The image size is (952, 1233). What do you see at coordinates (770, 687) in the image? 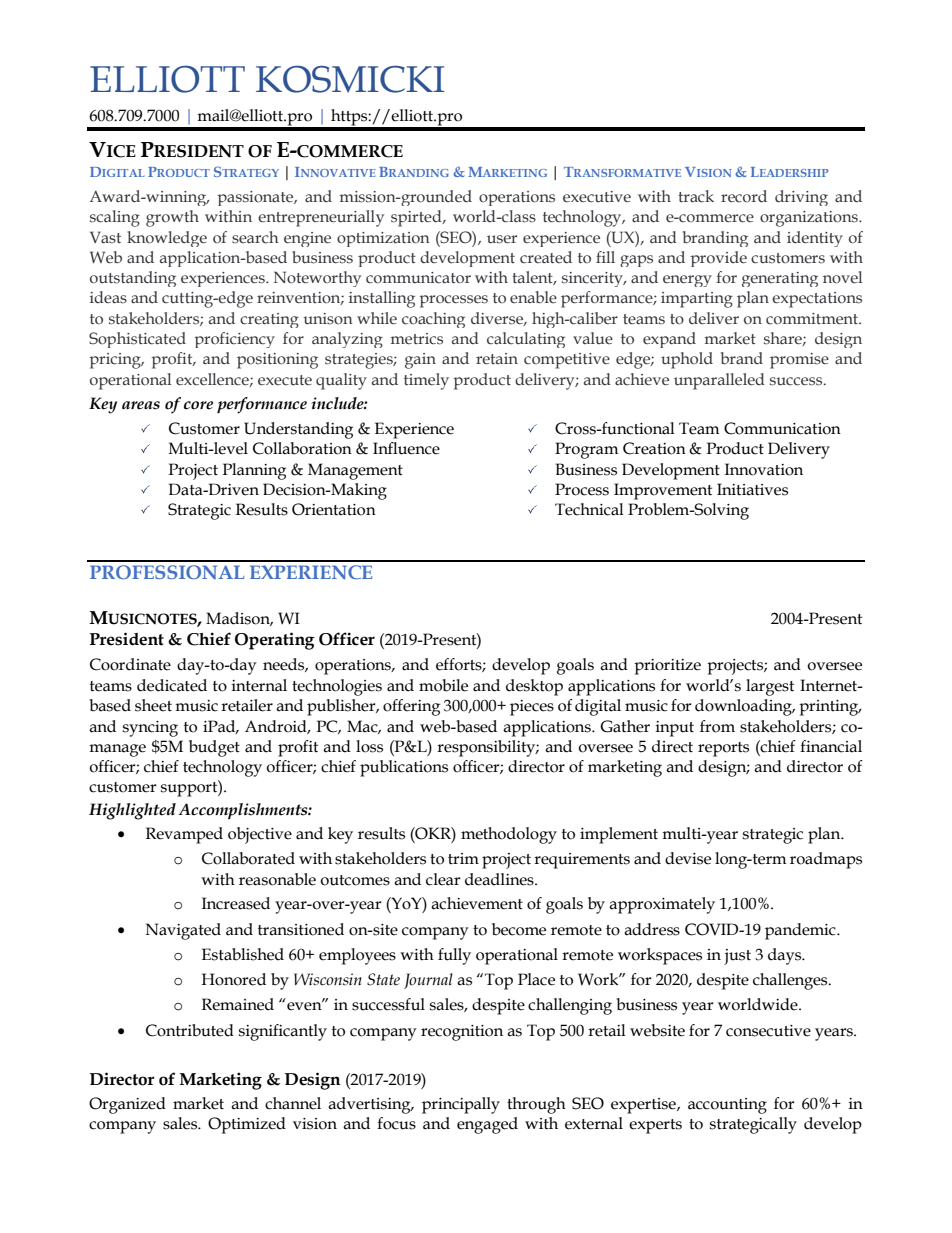
I see `largest` at bounding box center [770, 687].
